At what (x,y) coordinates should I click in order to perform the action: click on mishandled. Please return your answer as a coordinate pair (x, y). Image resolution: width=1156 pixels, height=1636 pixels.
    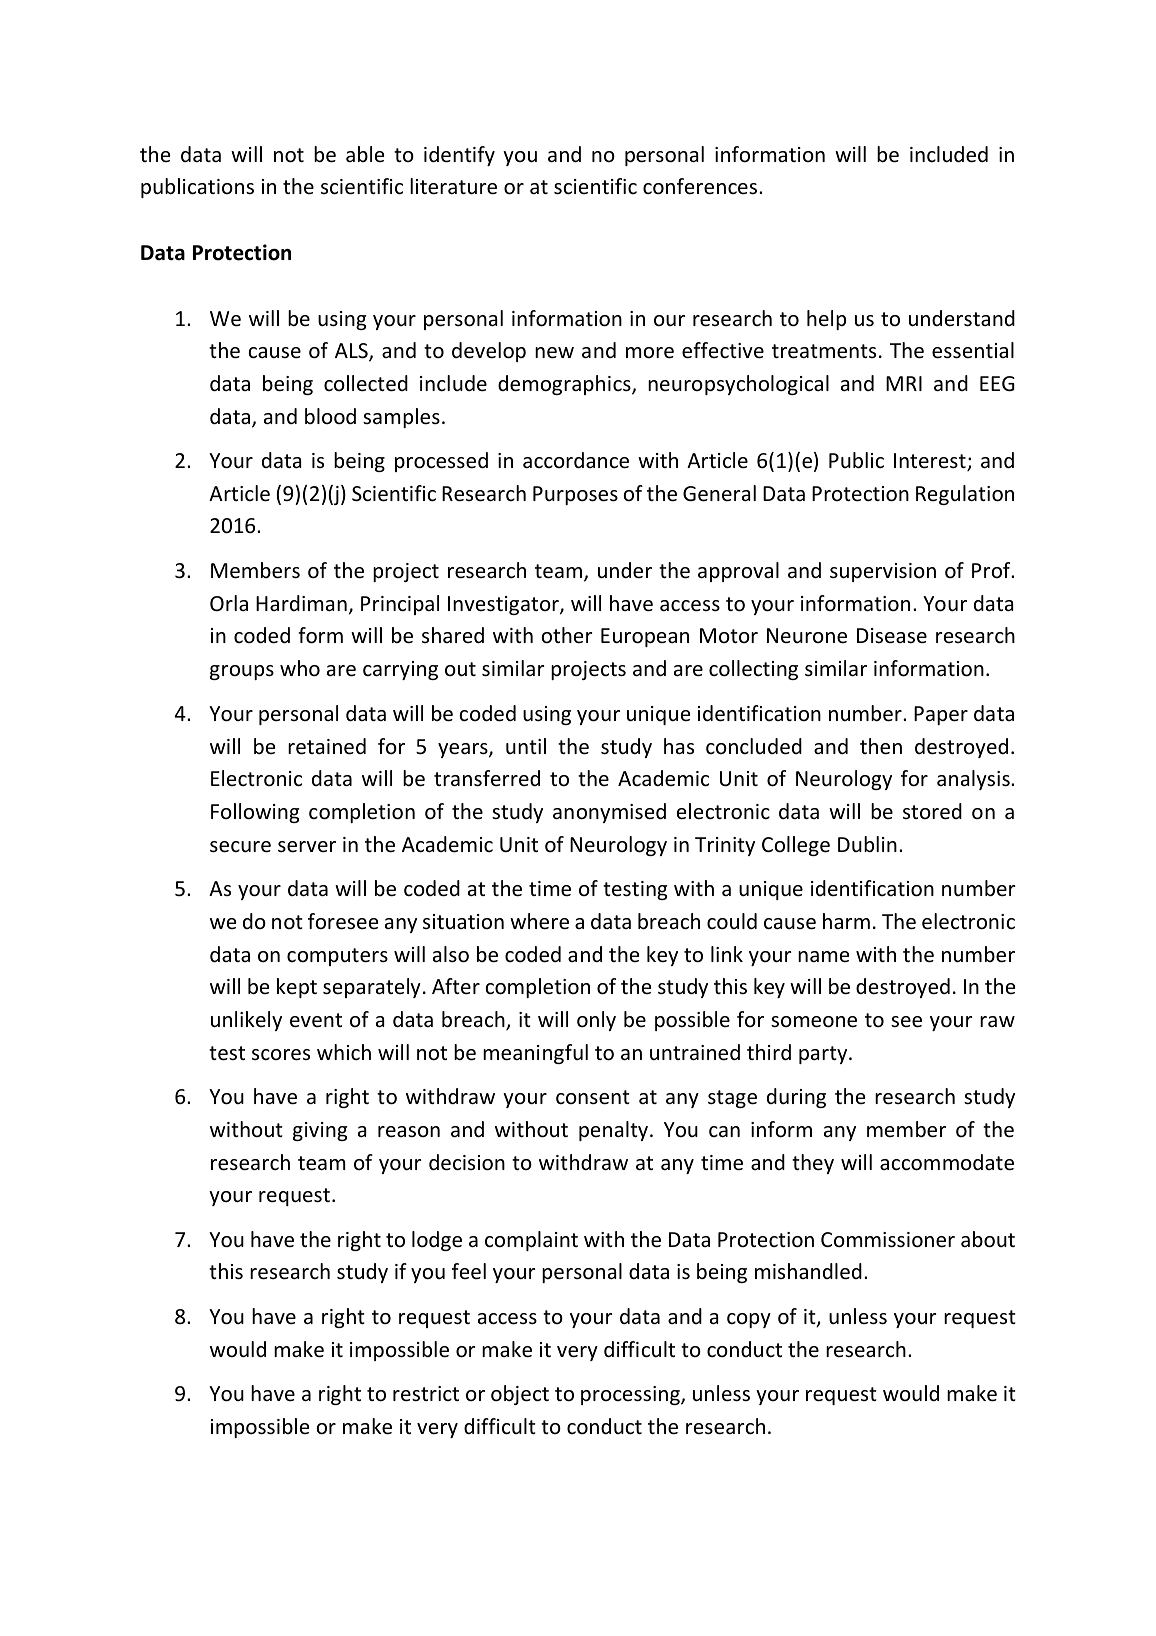
    Looking at the image, I should click on (808, 1271).
